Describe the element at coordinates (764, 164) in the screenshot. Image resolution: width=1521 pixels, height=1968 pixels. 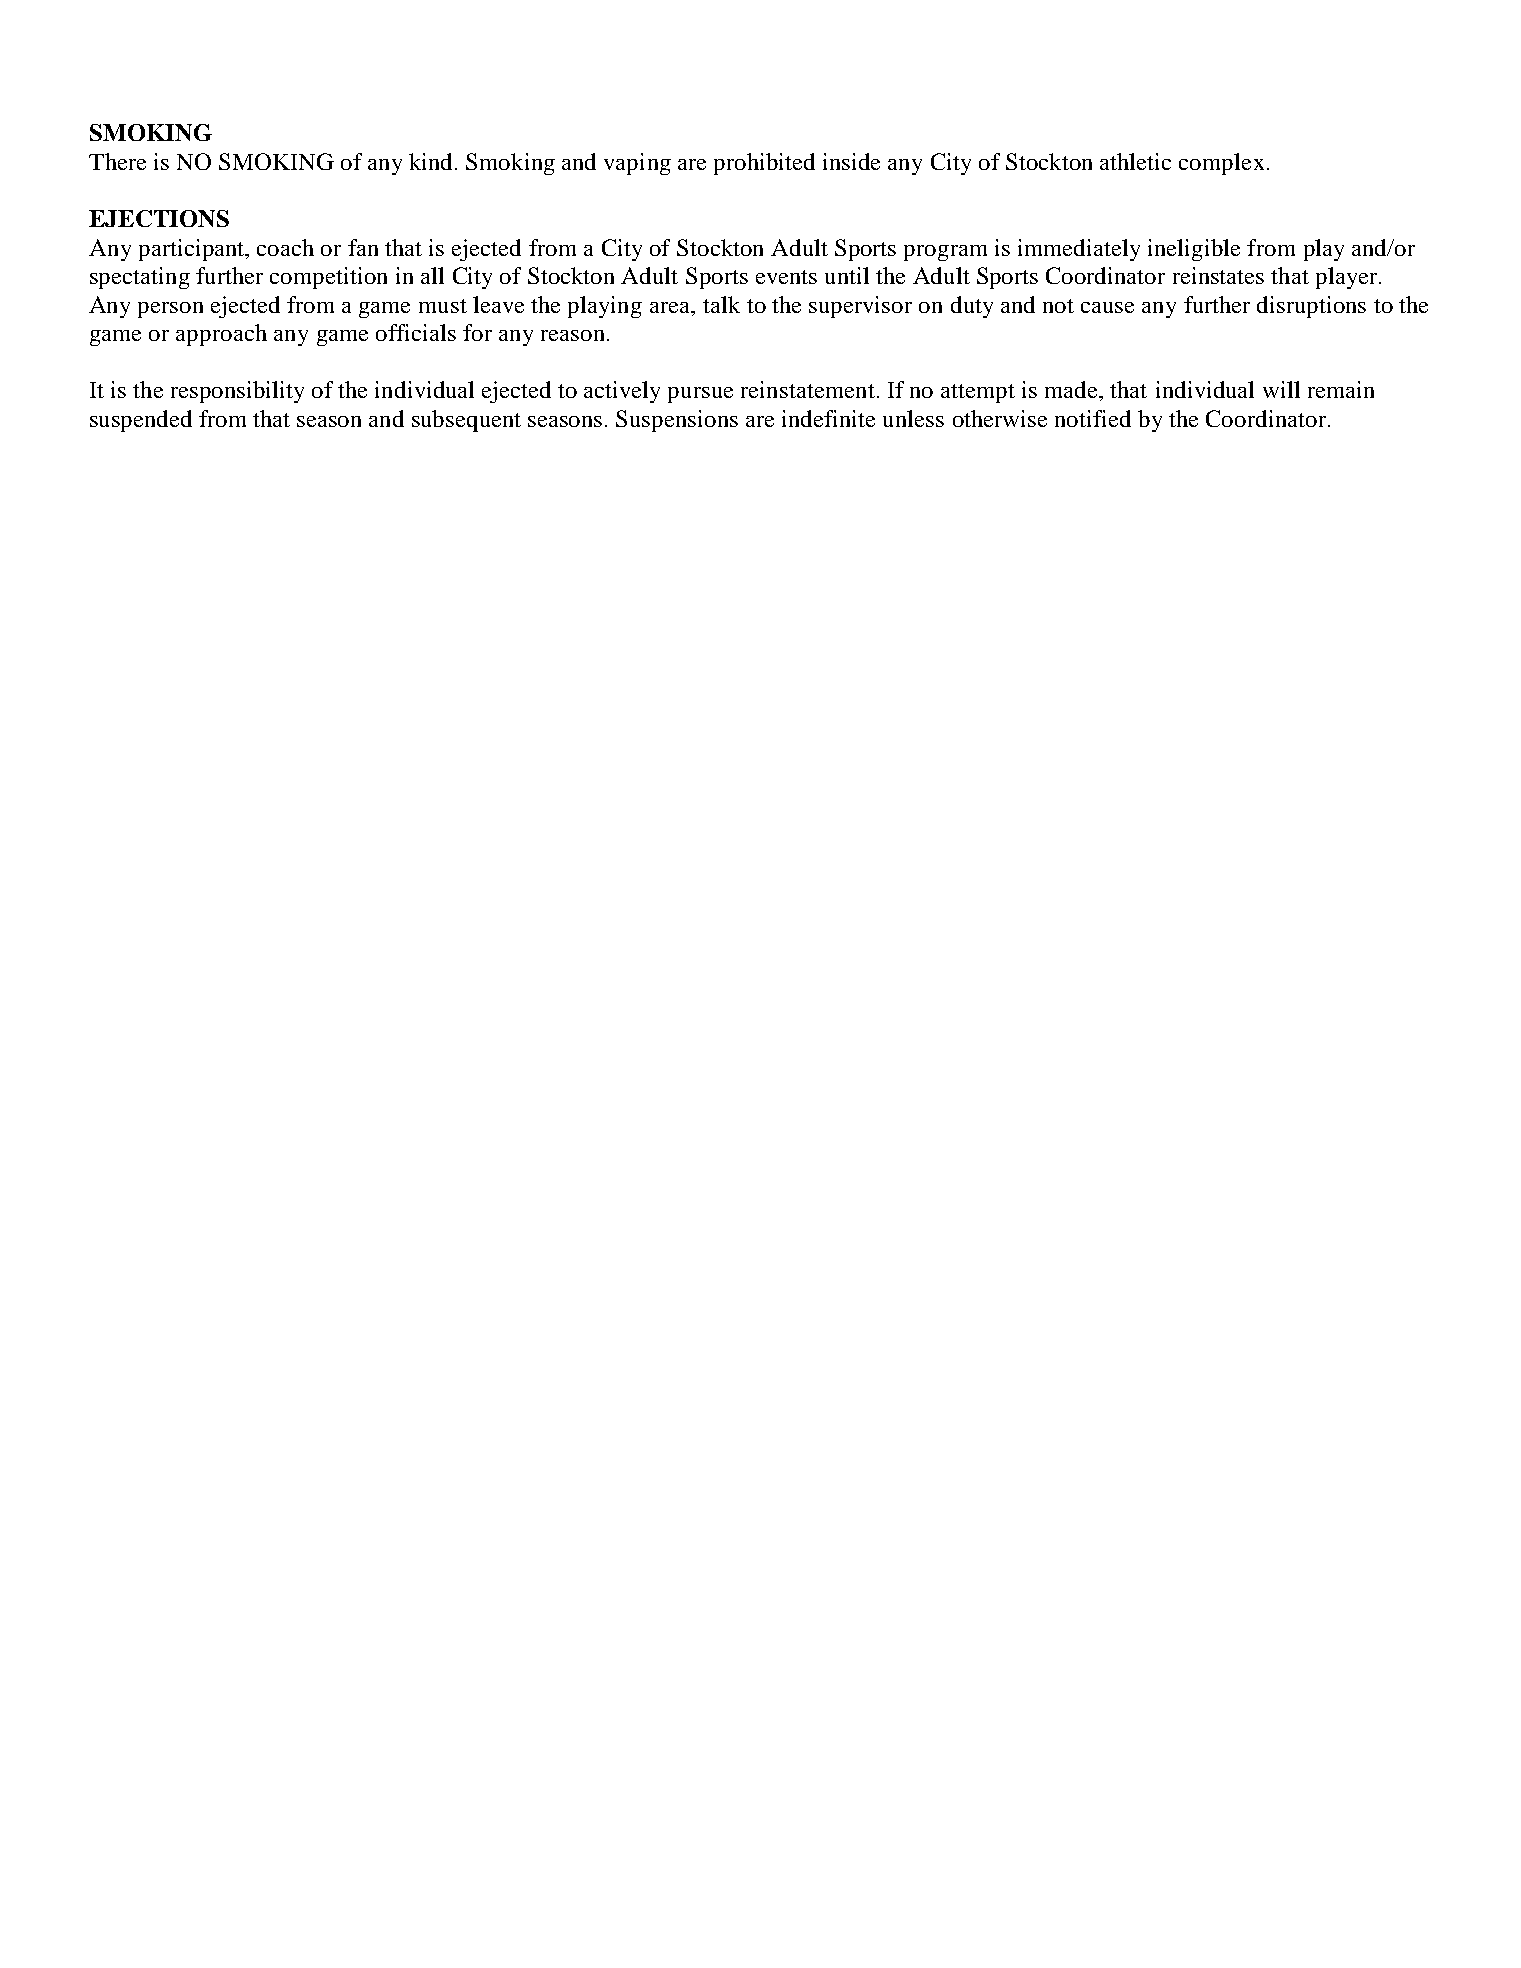
I see `prohibited` at that location.
